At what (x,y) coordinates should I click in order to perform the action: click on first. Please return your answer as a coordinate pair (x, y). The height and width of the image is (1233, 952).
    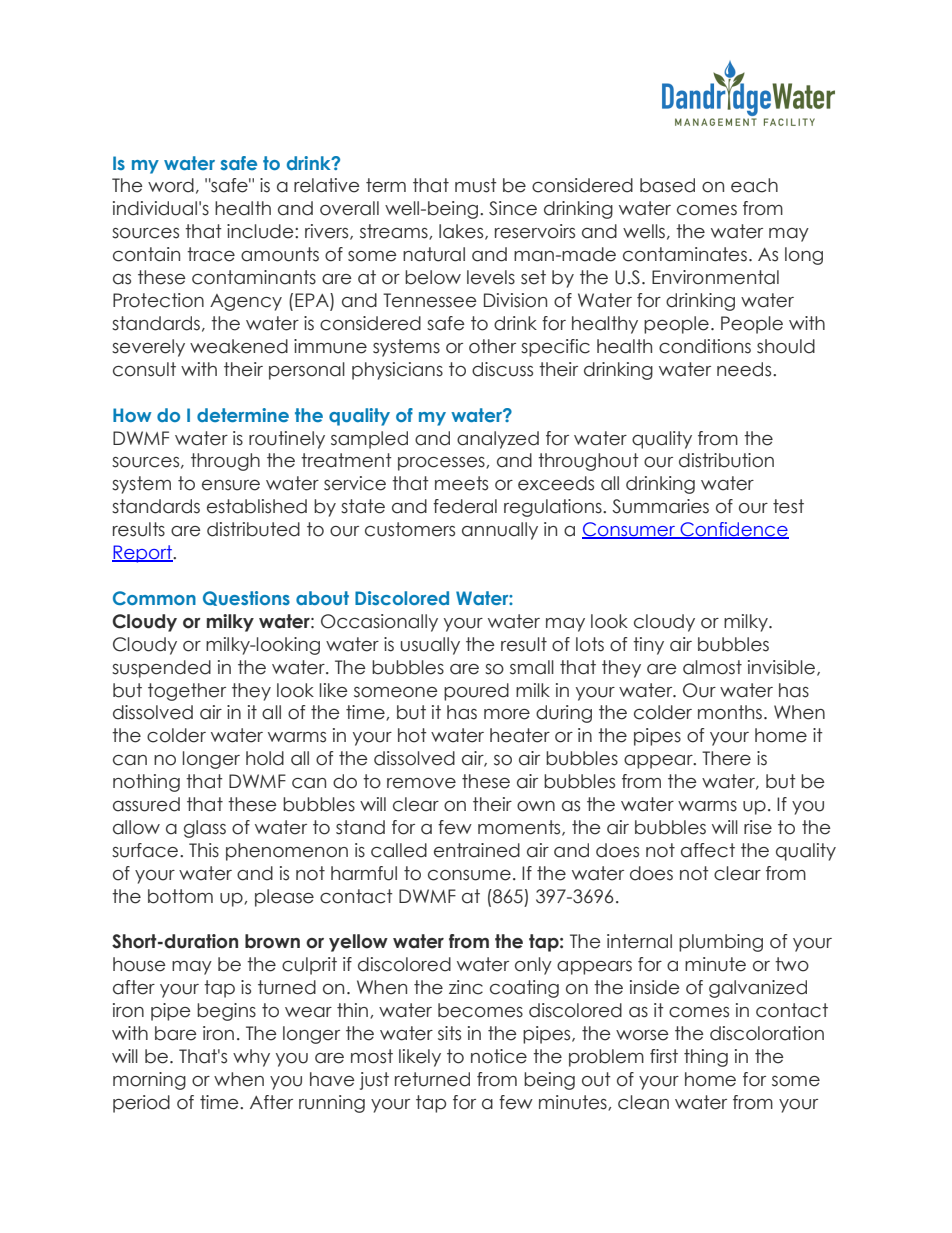
    Looking at the image, I should click on (664, 1056).
